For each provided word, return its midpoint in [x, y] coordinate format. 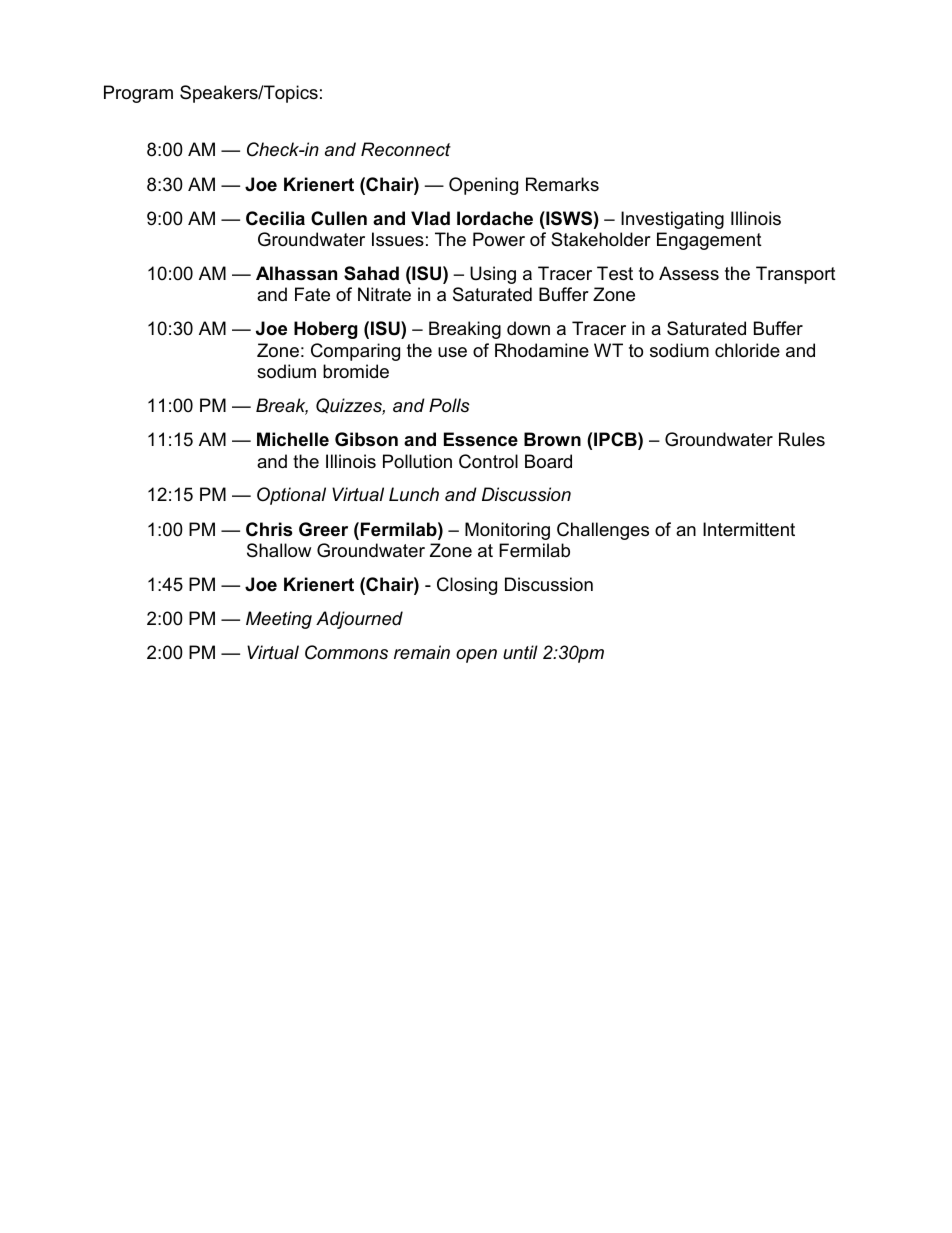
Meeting [279, 620]
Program [138, 94]
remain [422, 652]
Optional [291, 496]
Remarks [562, 184]
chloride [747, 350]
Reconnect [406, 149]
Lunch [414, 494]
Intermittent [749, 529]
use [452, 352]
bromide [356, 371]
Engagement [709, 241]
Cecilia [275, 218]
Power [499, 239]
